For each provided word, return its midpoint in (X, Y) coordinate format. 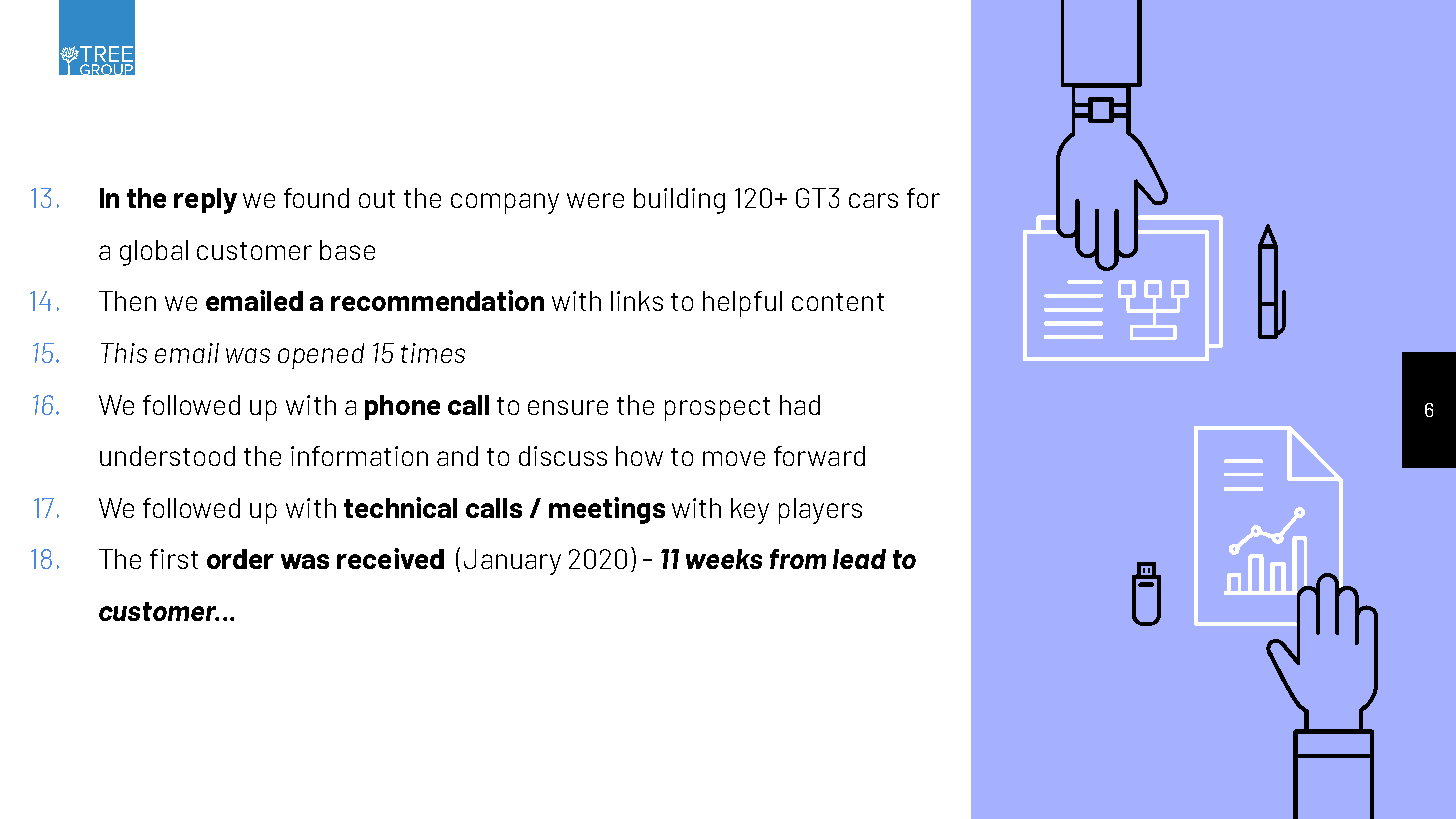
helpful (742, 304)
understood (167, 456)
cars (873, 200)
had (800, 405)
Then (127, 301)
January (512, 562)
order (240, 559)
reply (205, 201)
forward (819, 456)
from (798, 559)
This (124, 353)
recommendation (437, 300)
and (457, 456)
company (505, 203)
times (433, 353)
